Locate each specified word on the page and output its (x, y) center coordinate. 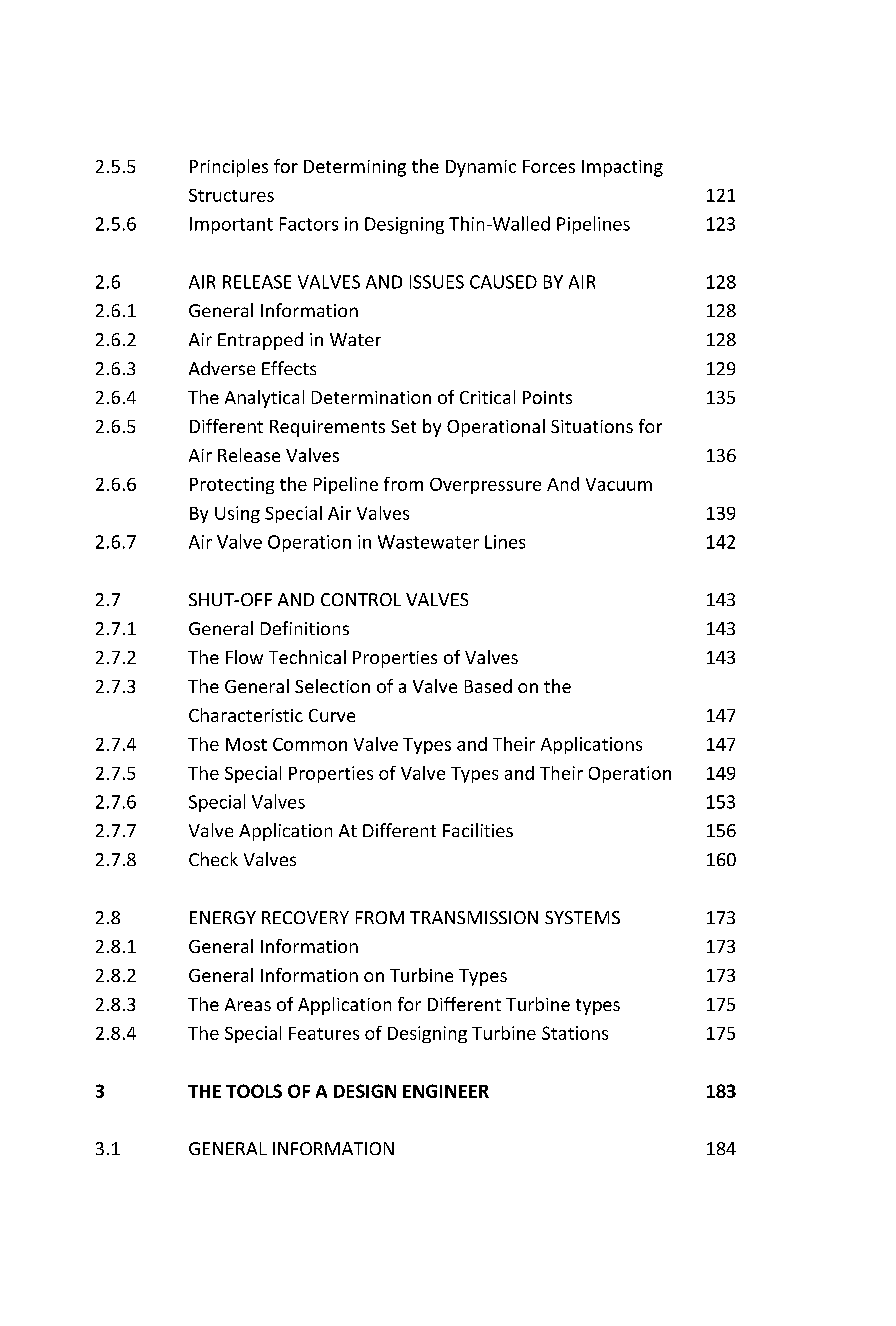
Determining (355, 168)
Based (488, 686)
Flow (244, 657)
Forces (549, 166)
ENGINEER (446, 1091)
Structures (231, 195)
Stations (575, 1033)
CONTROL (361, 599)
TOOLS (254, 1091)
